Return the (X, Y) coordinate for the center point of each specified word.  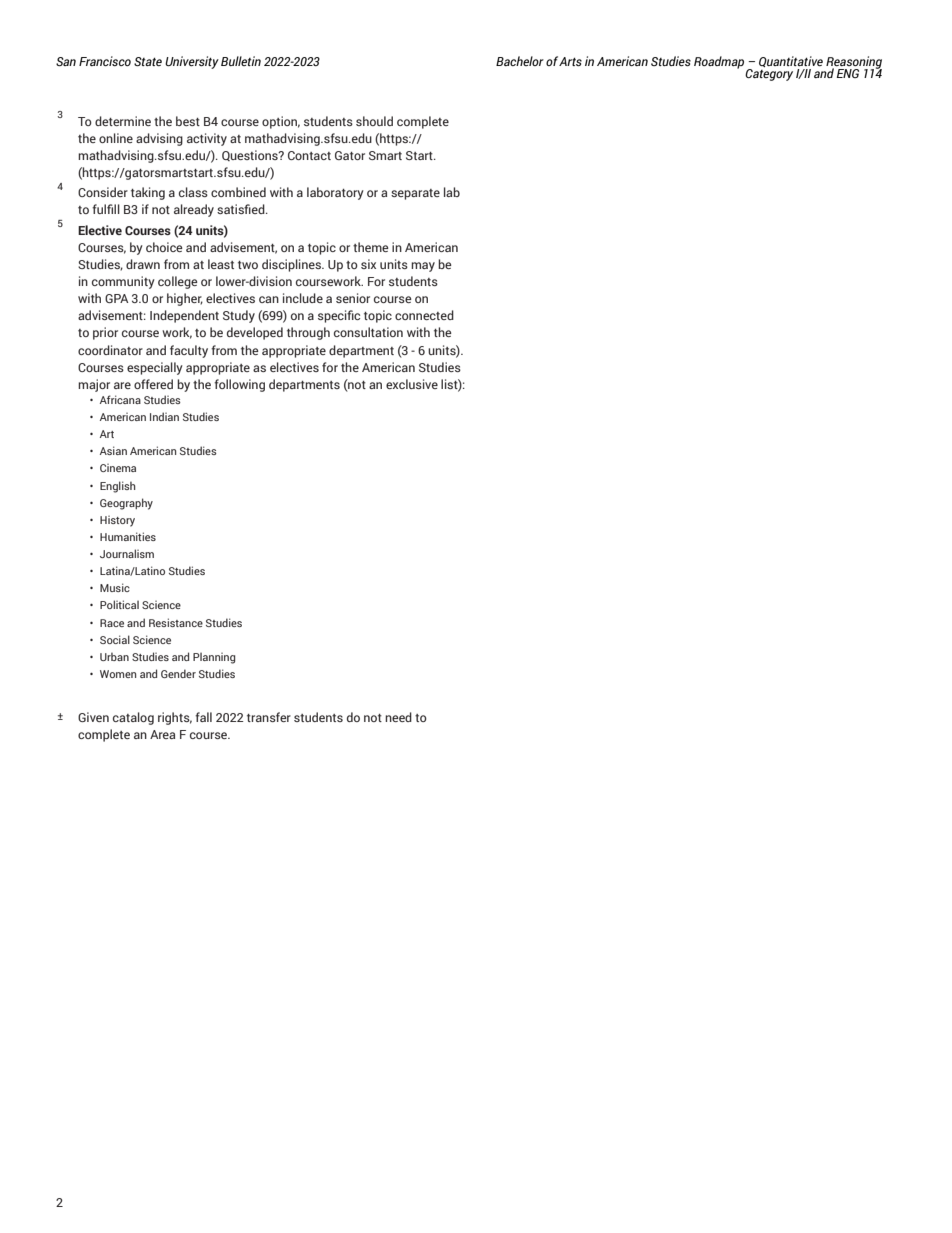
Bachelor (520, 61)
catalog (133, 718)
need (398, 717)
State (148, 61)
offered (153, 384)
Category (769, 75)
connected (424, 315)
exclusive (412, 384)
